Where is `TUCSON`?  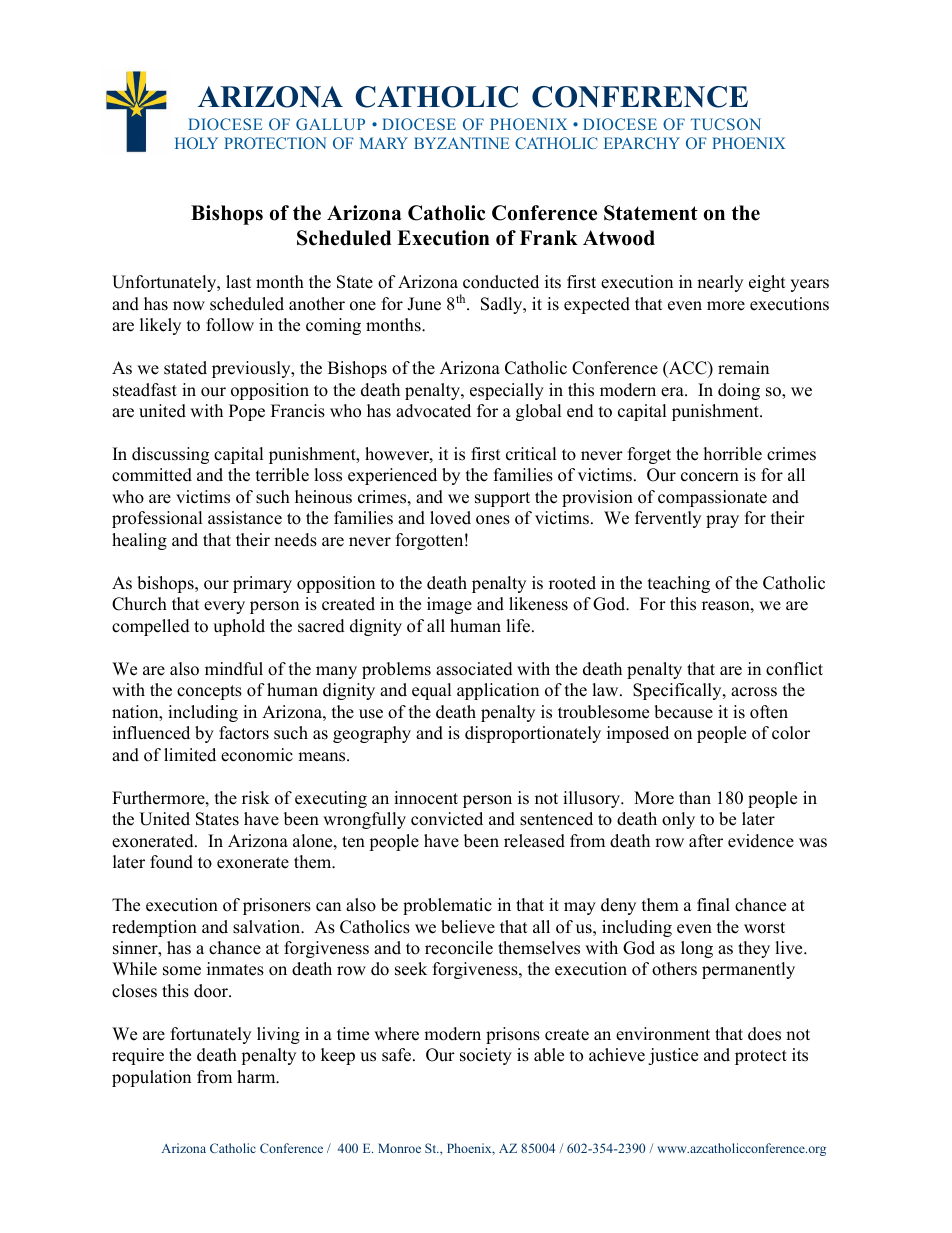 TUCSON is located at coordinates (726, 124).
